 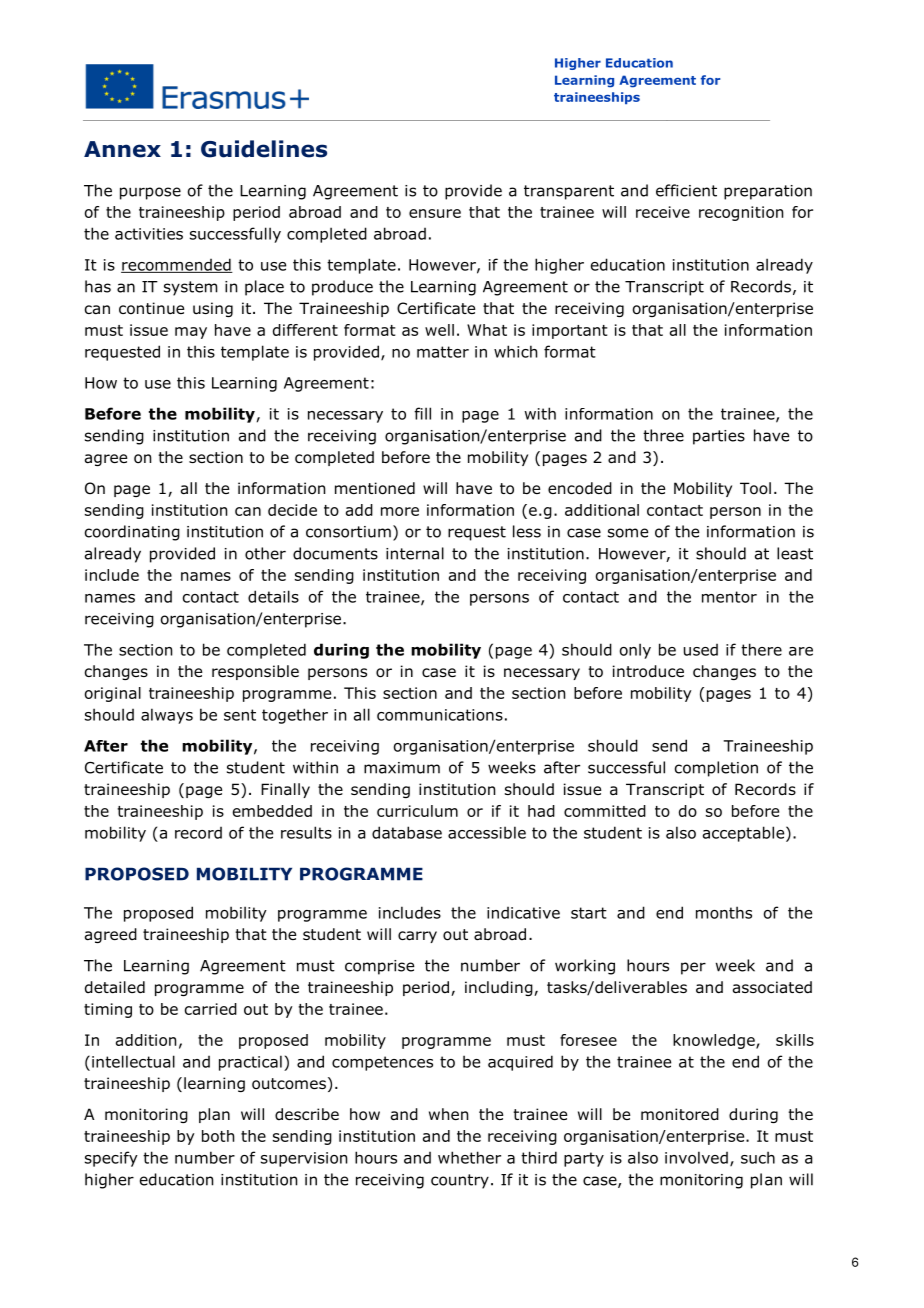 I want to click on always, so click(x=167, y=716).
